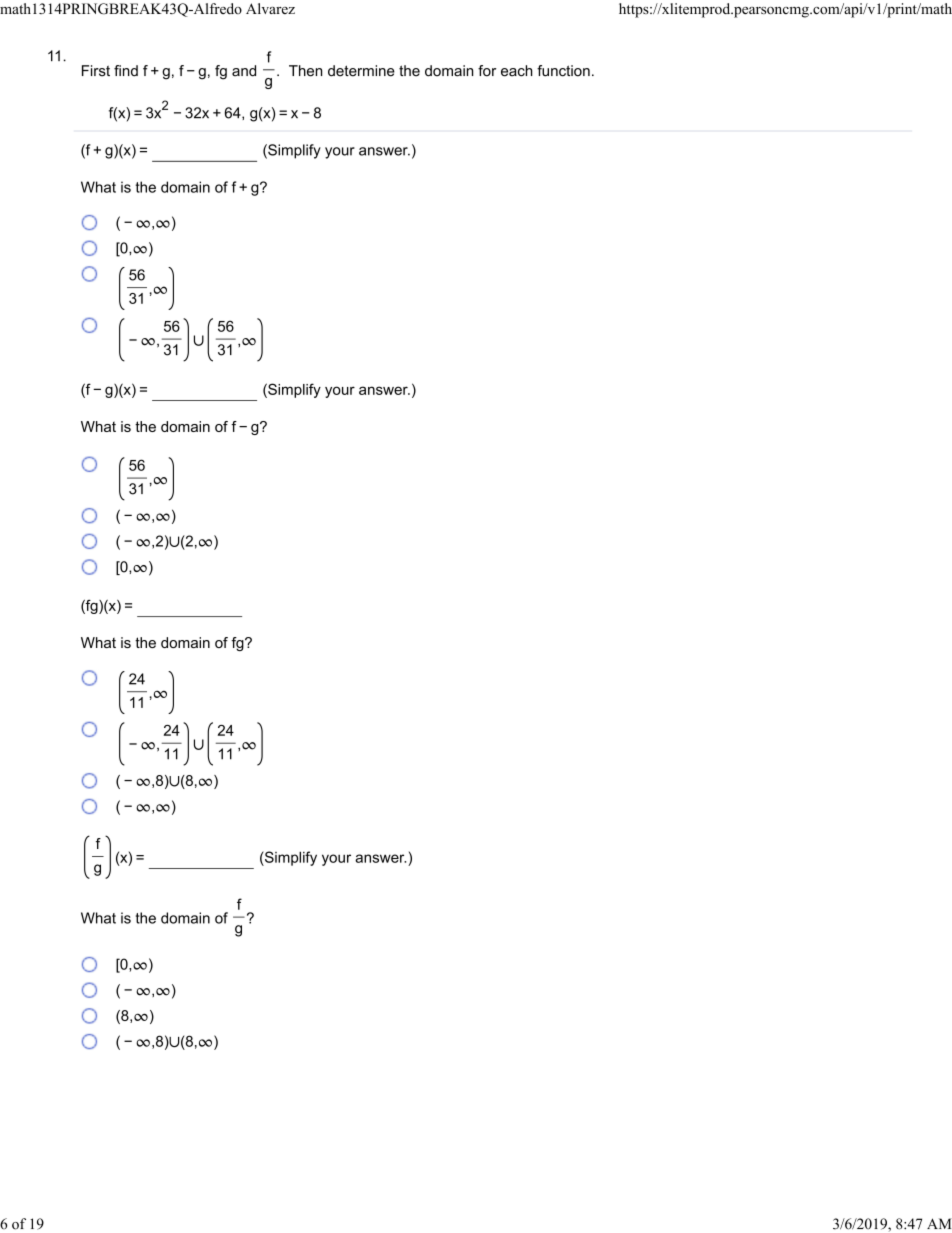 This screenshot has height=1233, width=952. What do you see at coordinates (126, 71) in the screenshot?
I see `find` at bounding box center [126, 71].
